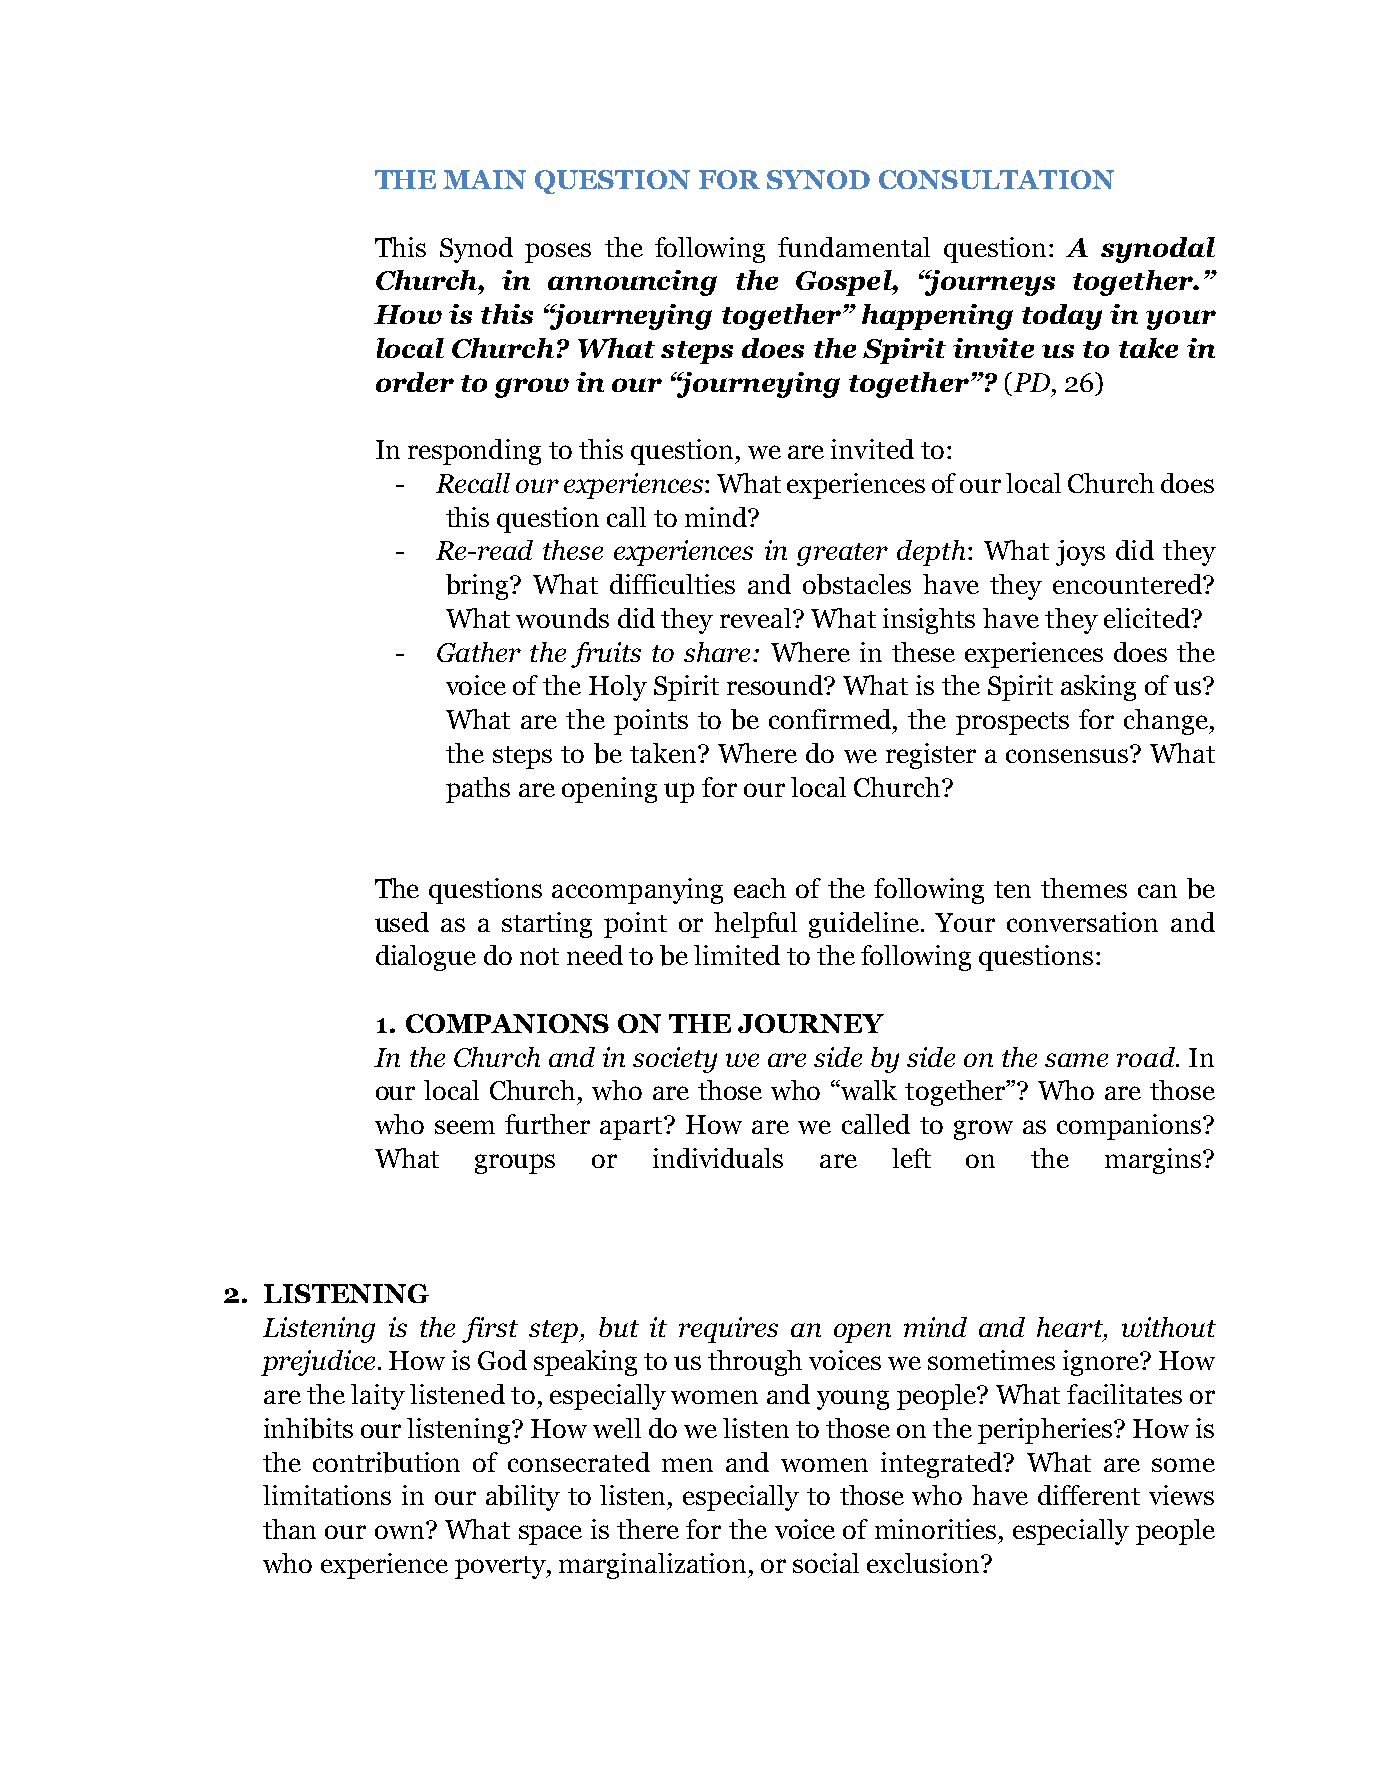 The height and width of the screenshot is (1782, 1377). Describe the element at coordinates (996, 179) in the screenshot. I see `CONSULTATION` at that location.
